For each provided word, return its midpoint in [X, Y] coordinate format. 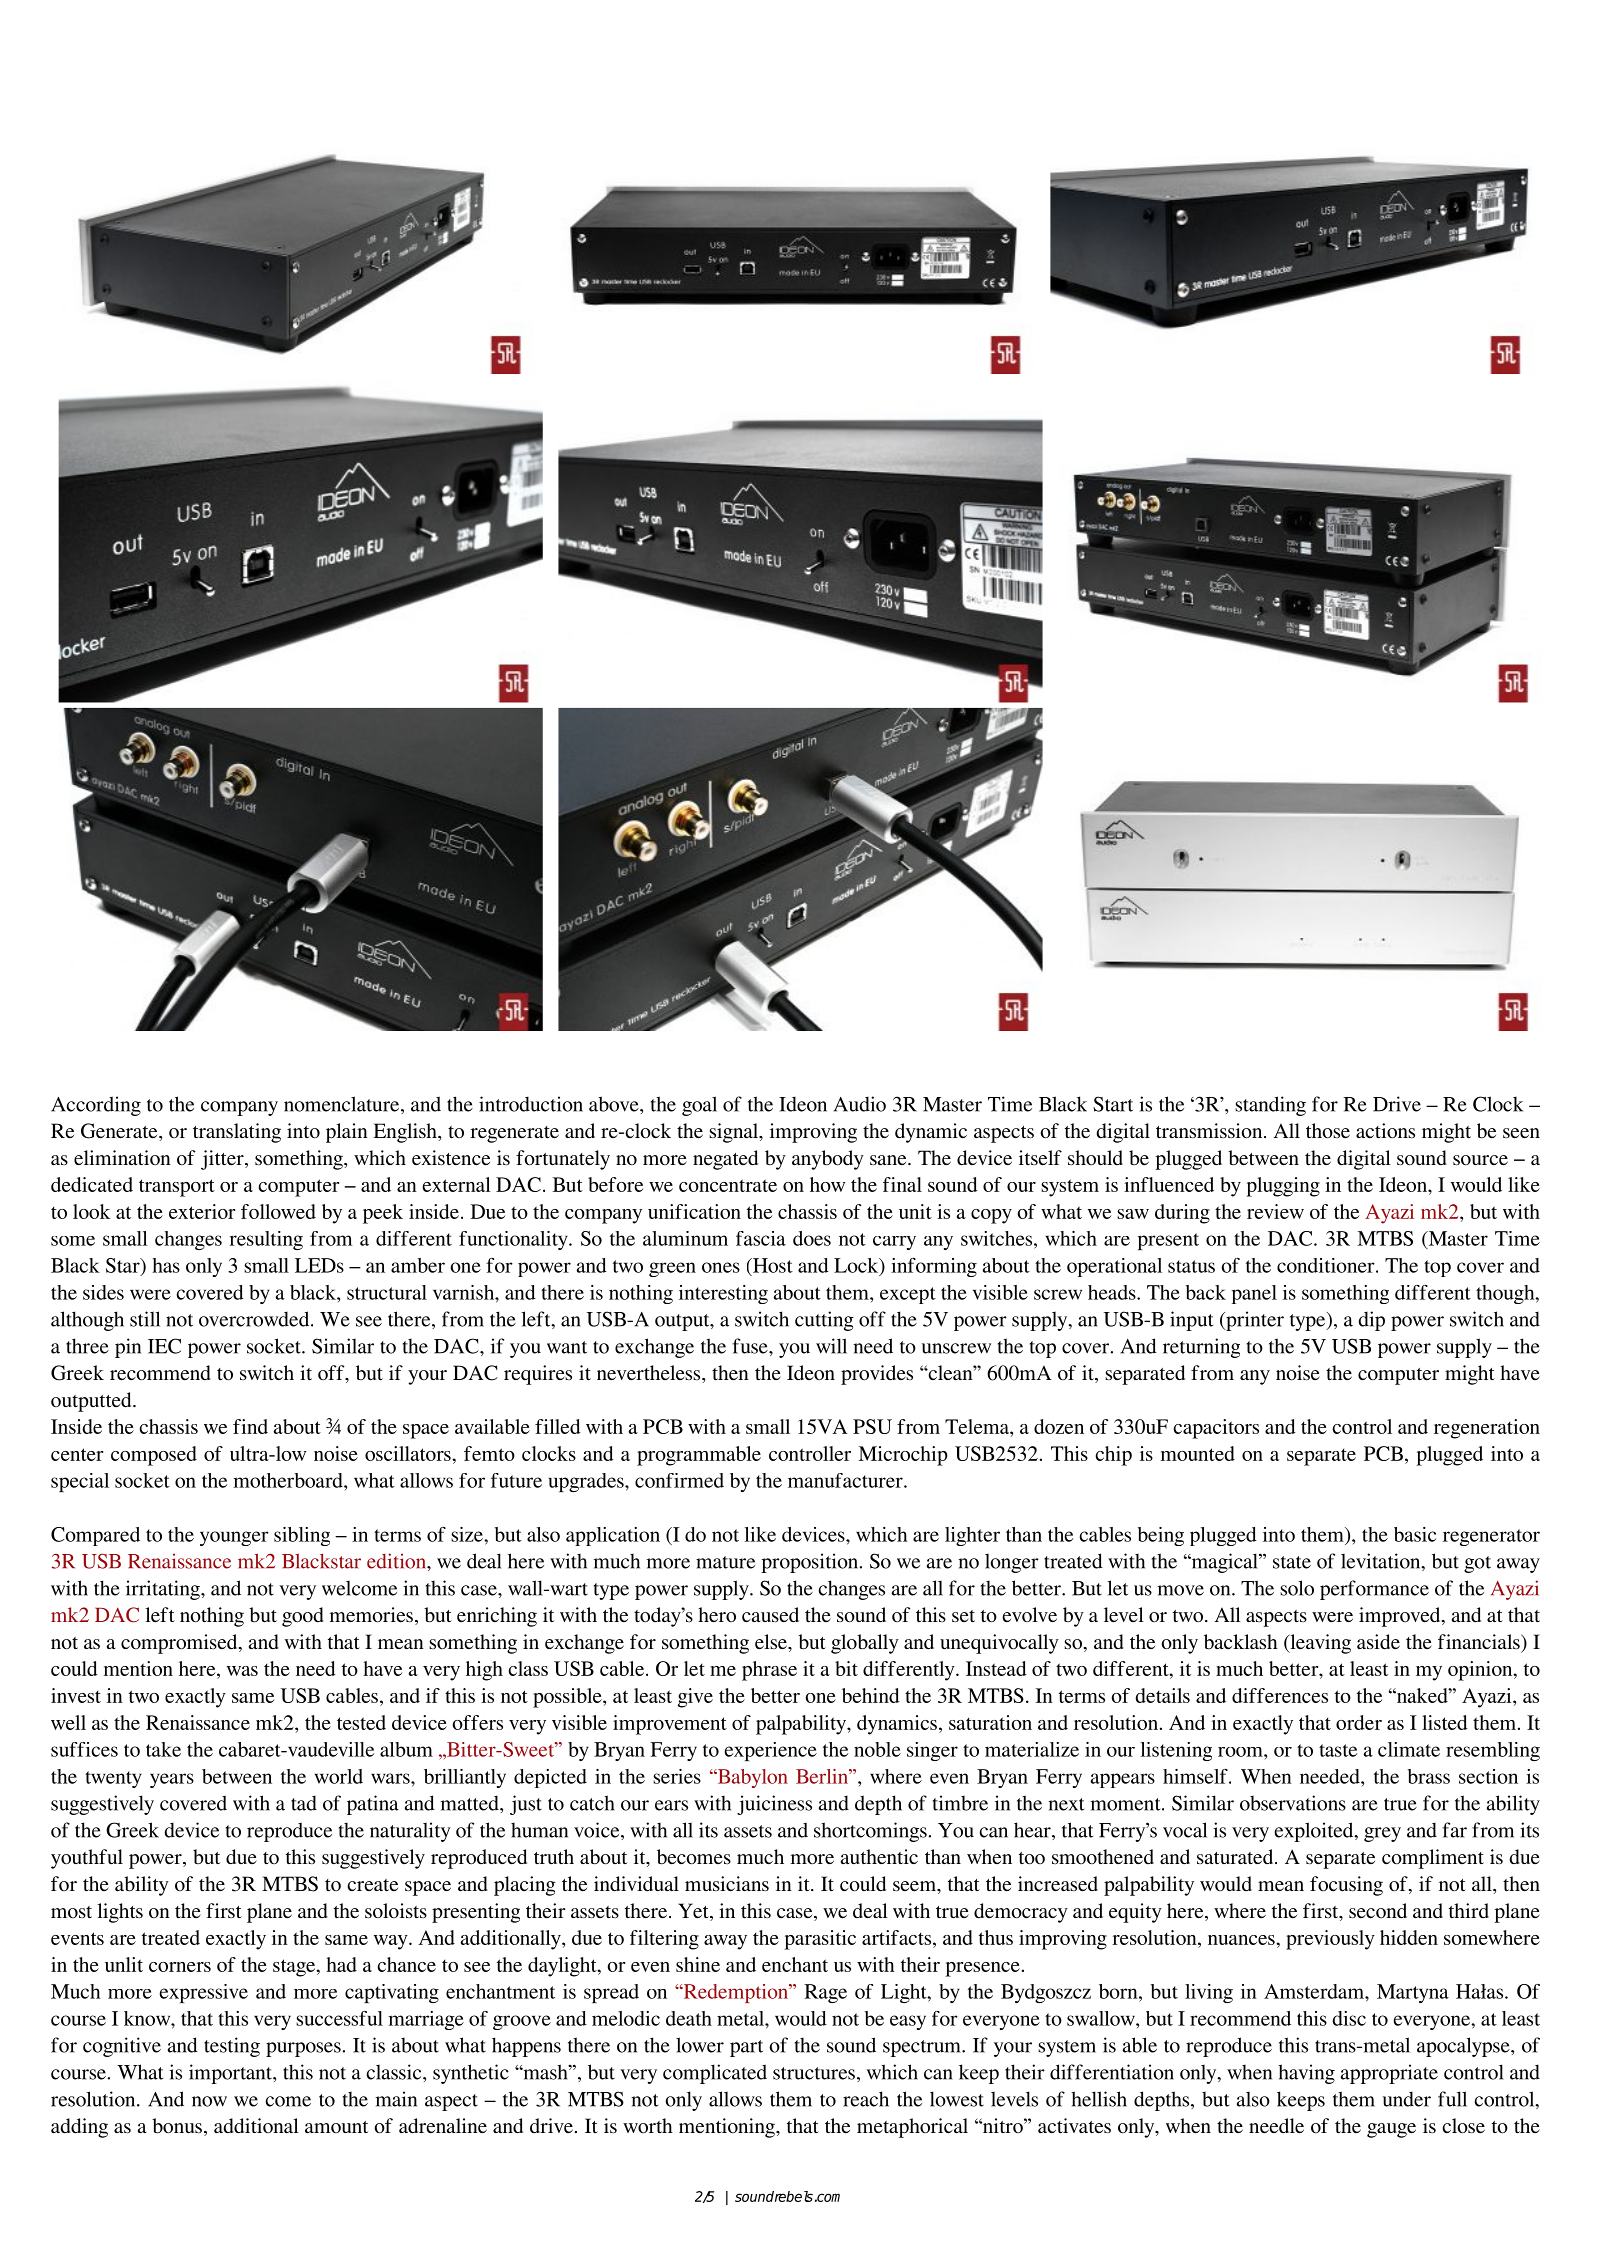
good [302, 1617]
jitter [223, 1160]
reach [866, 2099]
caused [770, 1615]
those [1328, 1131]
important [231, 2074]
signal [735, 1133]
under [1407, 2099]
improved [1401, 1617]
